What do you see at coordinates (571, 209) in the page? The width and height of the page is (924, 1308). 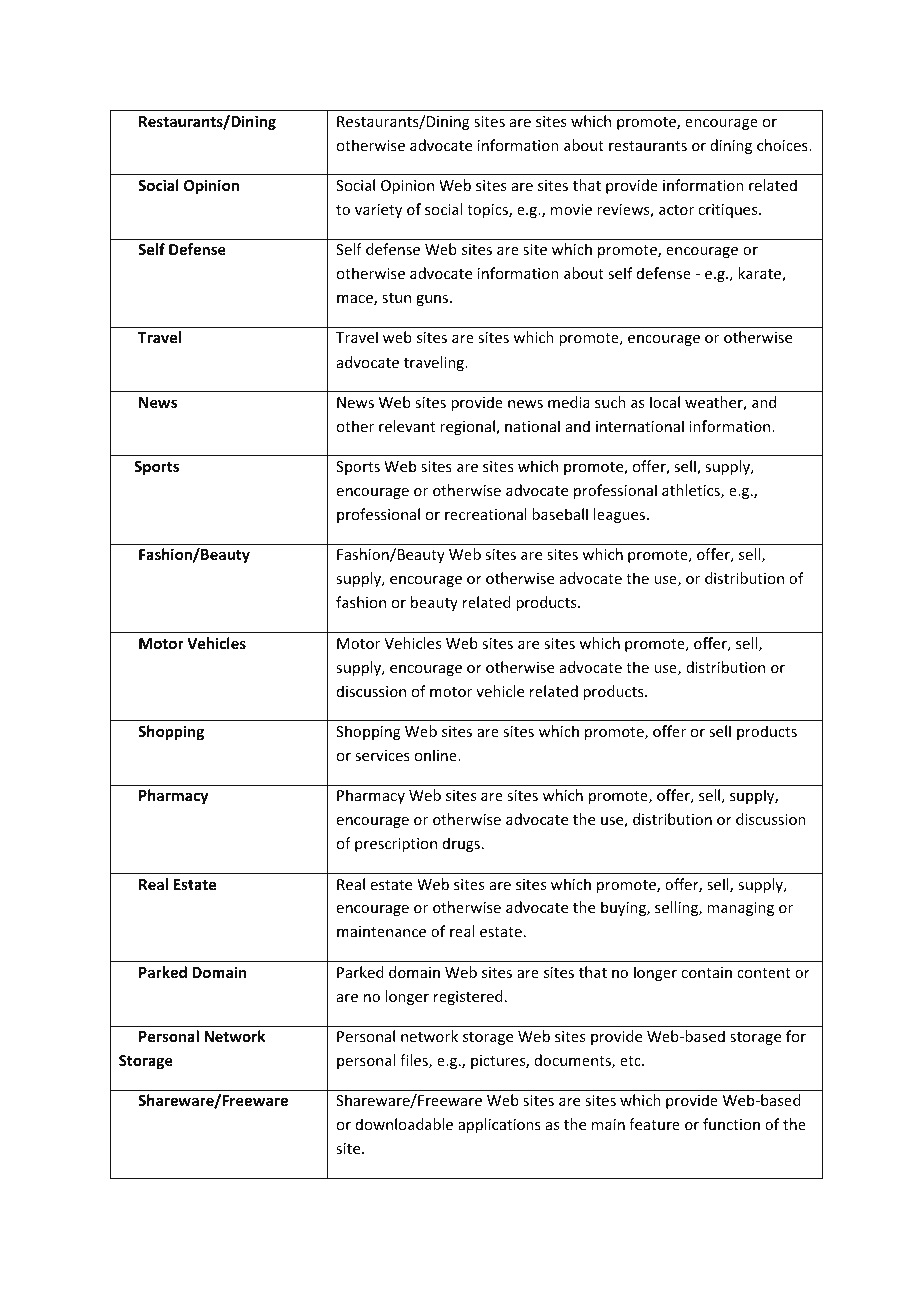 I see `movie` at bounding box center [571, 209].
